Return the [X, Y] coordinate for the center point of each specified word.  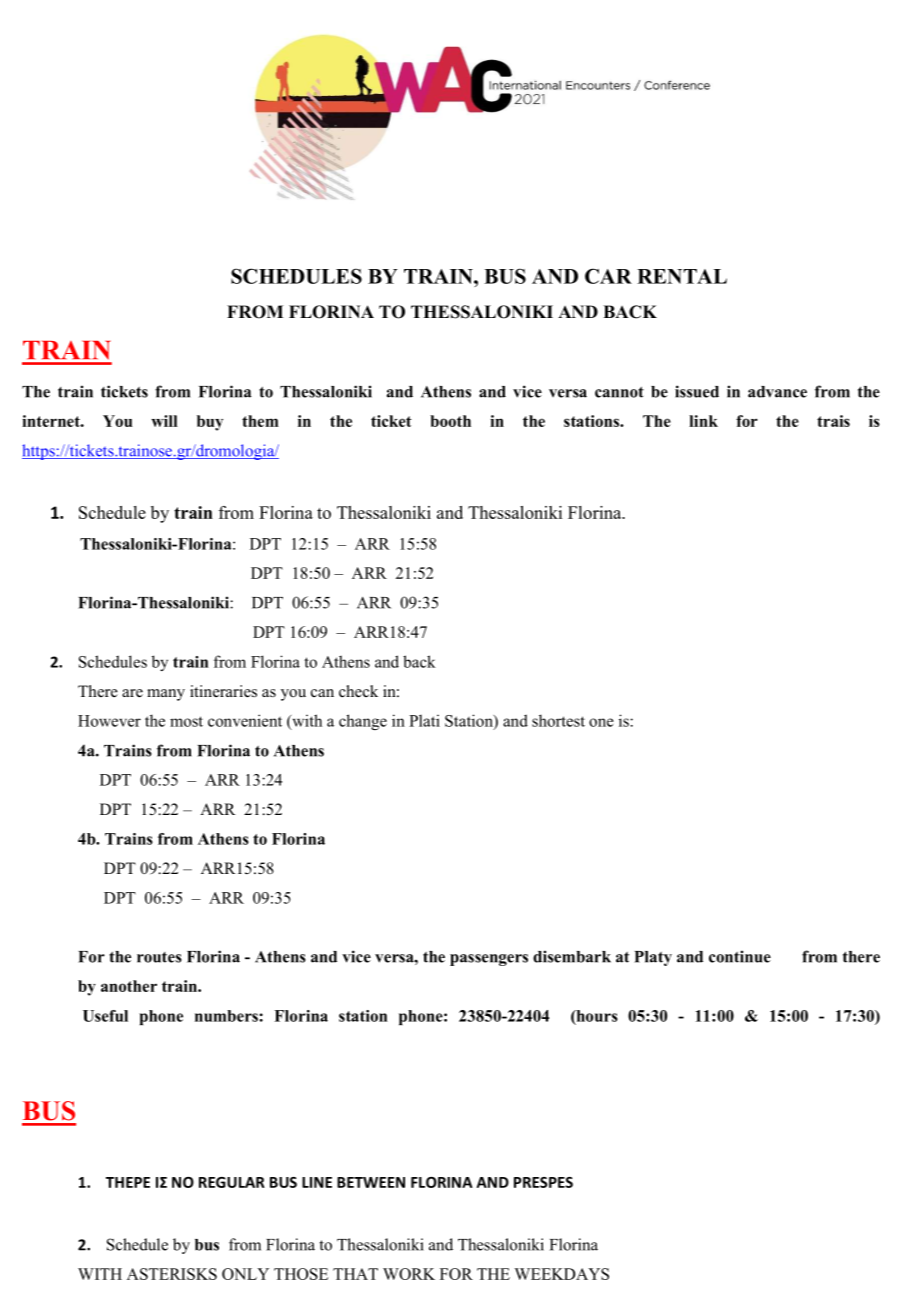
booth [450, 421]
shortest [558, 720]
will [164, 421]
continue [740, 956]
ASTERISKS [172, 1274]
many [166, 695]
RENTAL [682, 276]
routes [159, 957]
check [358, 691]
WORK [409, 1274]
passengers [489, 960]
